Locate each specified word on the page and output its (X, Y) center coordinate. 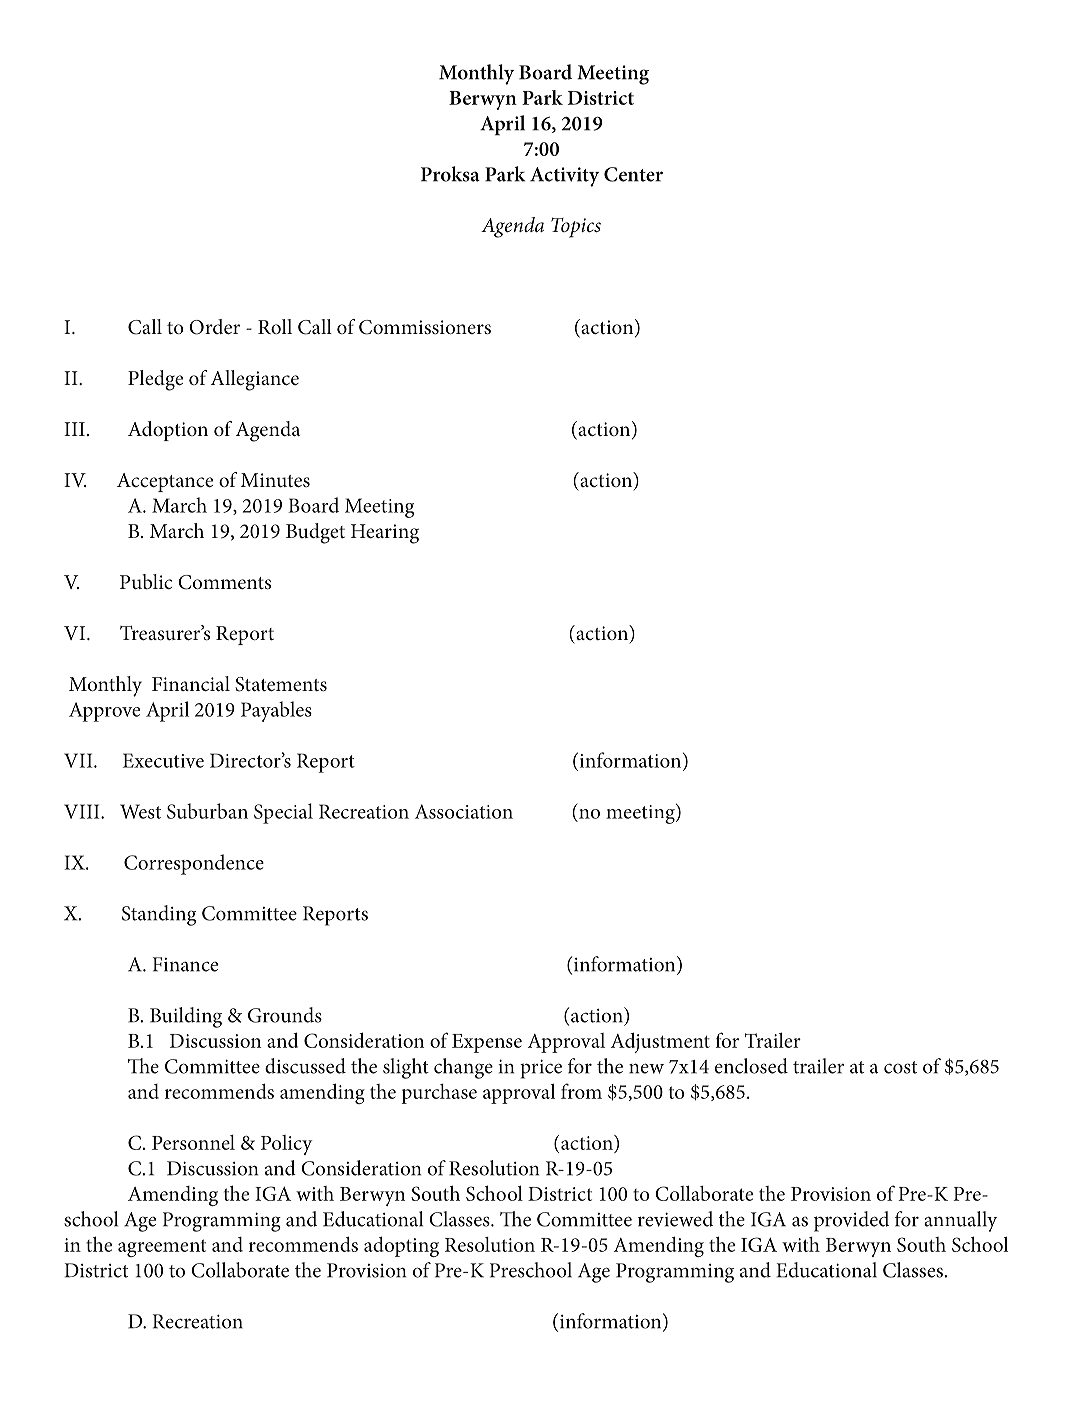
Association (464, 811)
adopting (401, 1247)
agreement (162, 1248)
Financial (191, 683)
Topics (576, 228)
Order (214, 327)
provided (851, 1221)
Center (633, 174)
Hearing (385, 534)
